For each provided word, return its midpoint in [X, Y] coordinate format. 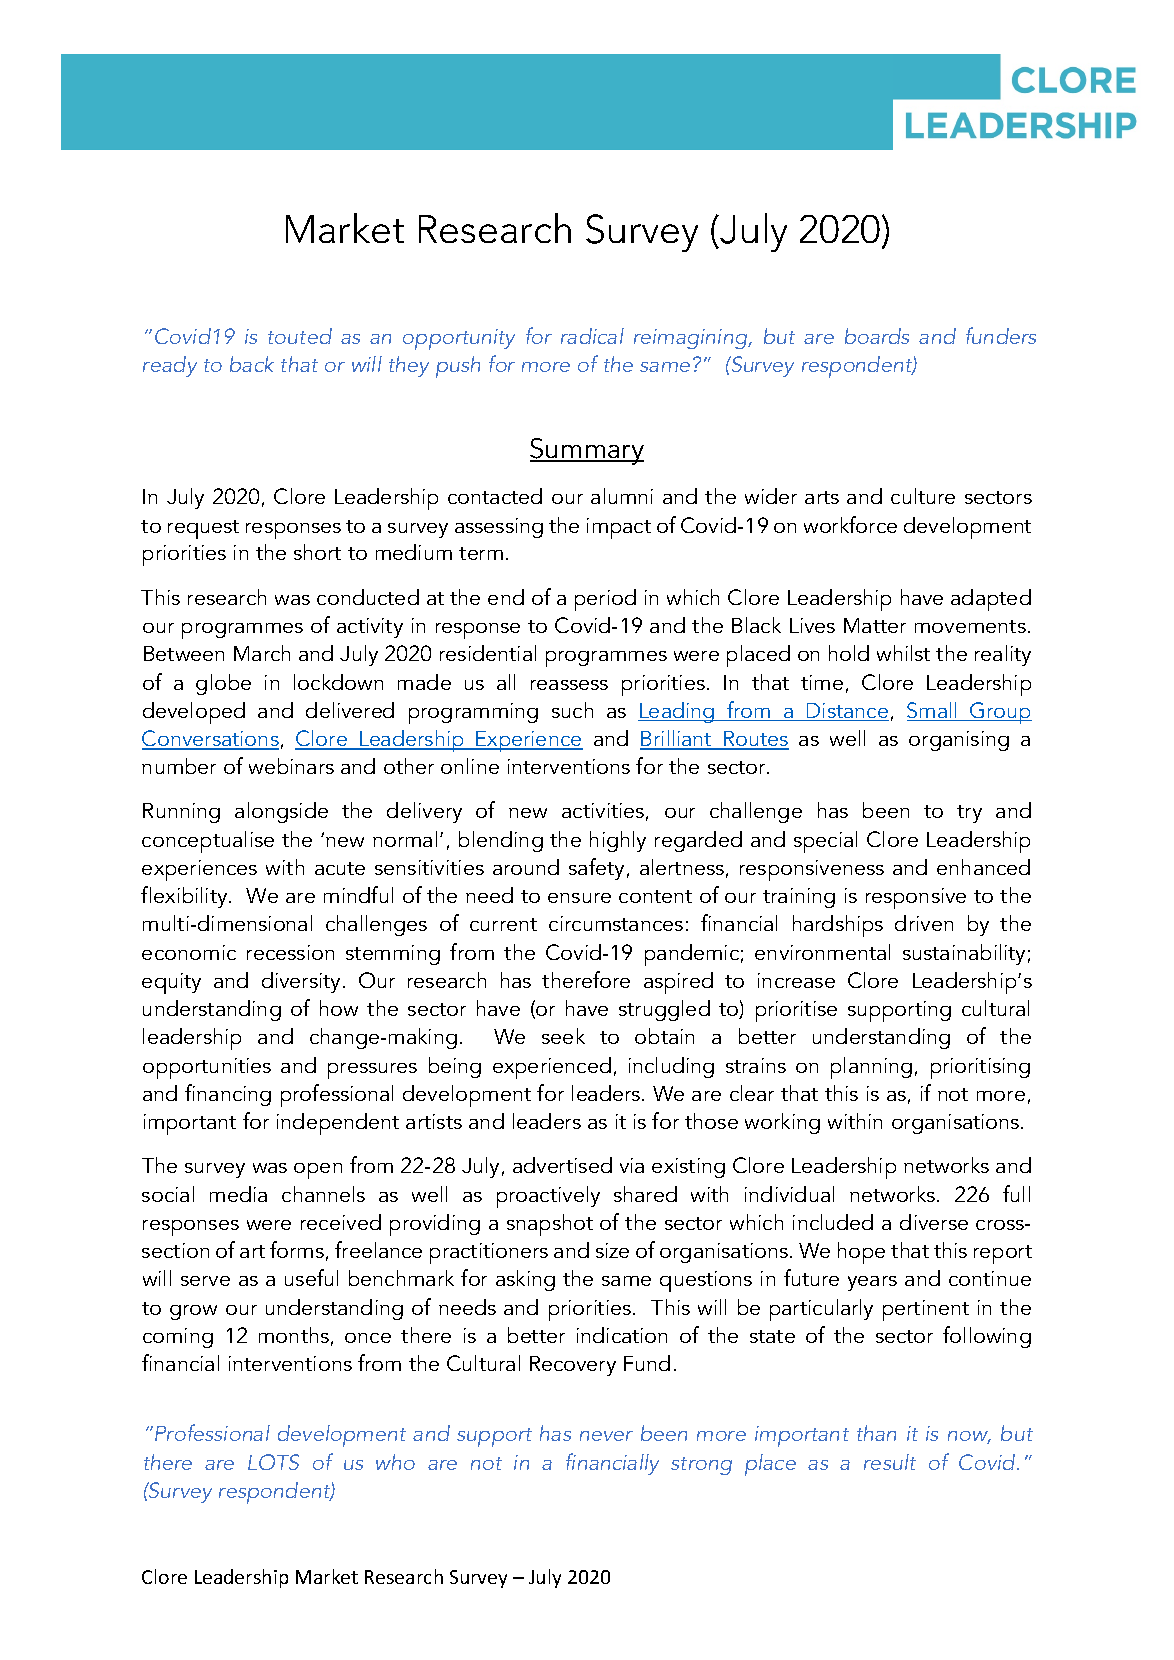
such [572, 710]
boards [877, 336]
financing [228, 1095]
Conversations [210, 740]
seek [563, 1036]
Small [933, 711]
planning [871, 1068]
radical [592, 336]
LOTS [273, 1462]
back [252, 364]
